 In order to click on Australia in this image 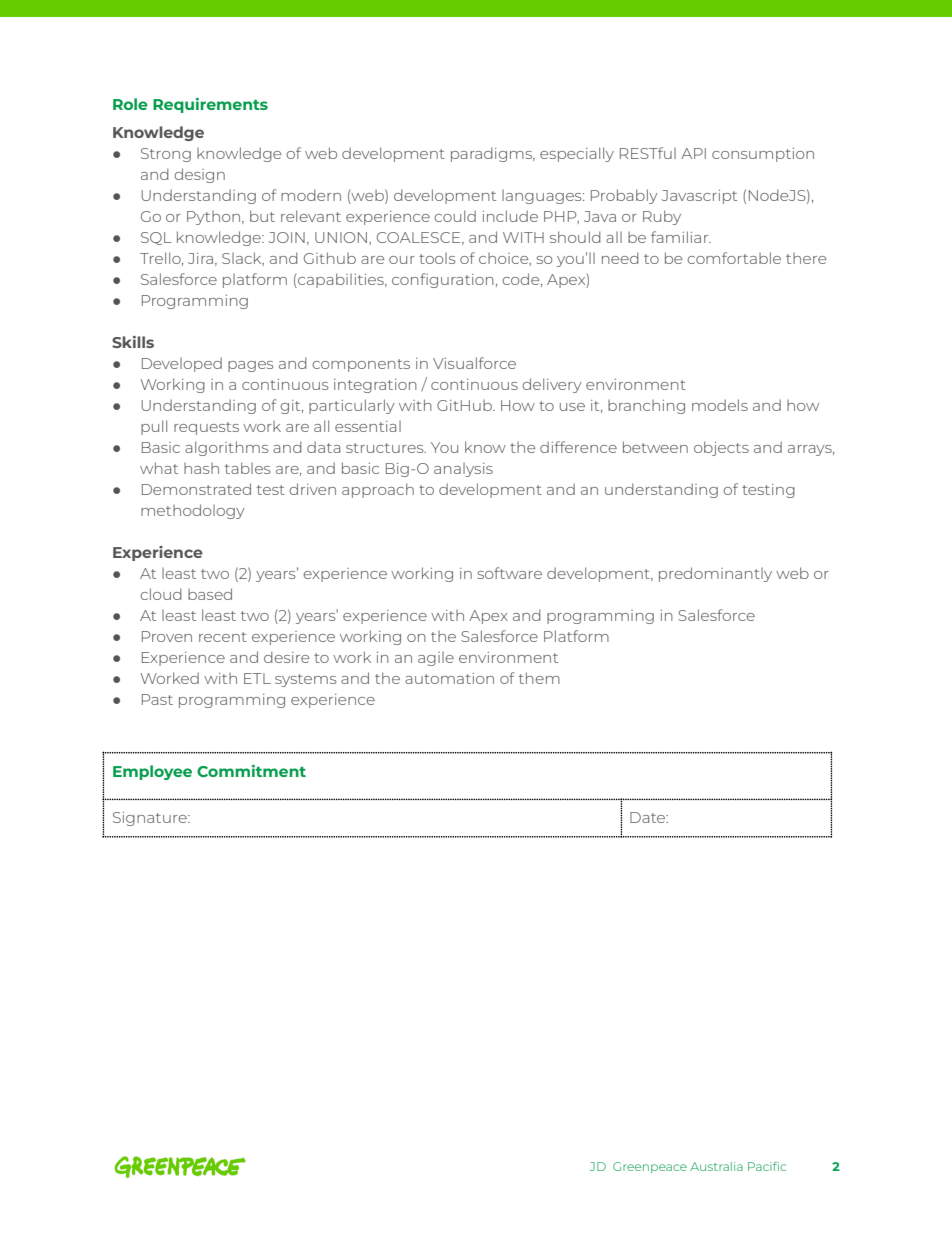, I will do `click(716, 1166)`.
